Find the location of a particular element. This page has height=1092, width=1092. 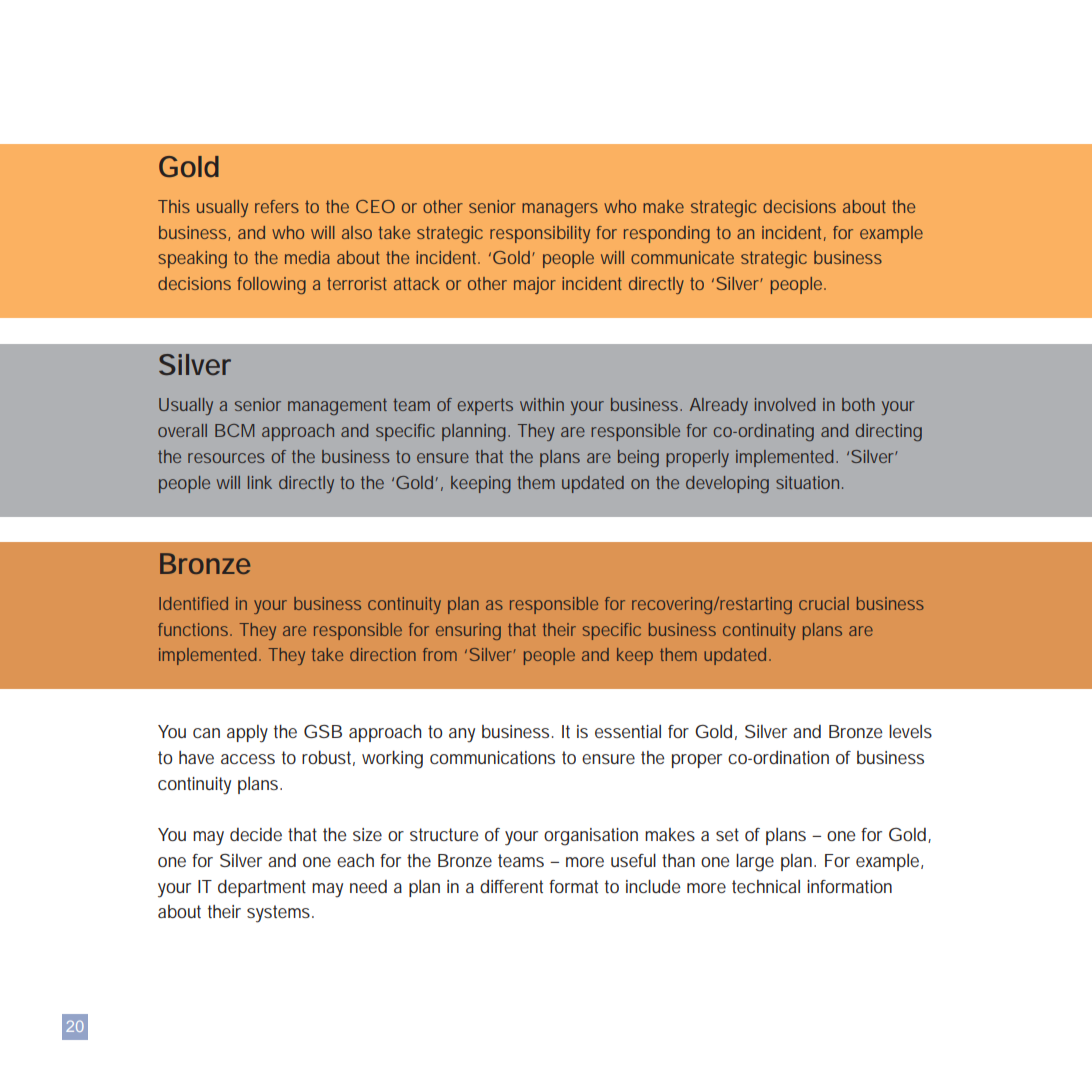

department is located at coordinates (262, 888).
